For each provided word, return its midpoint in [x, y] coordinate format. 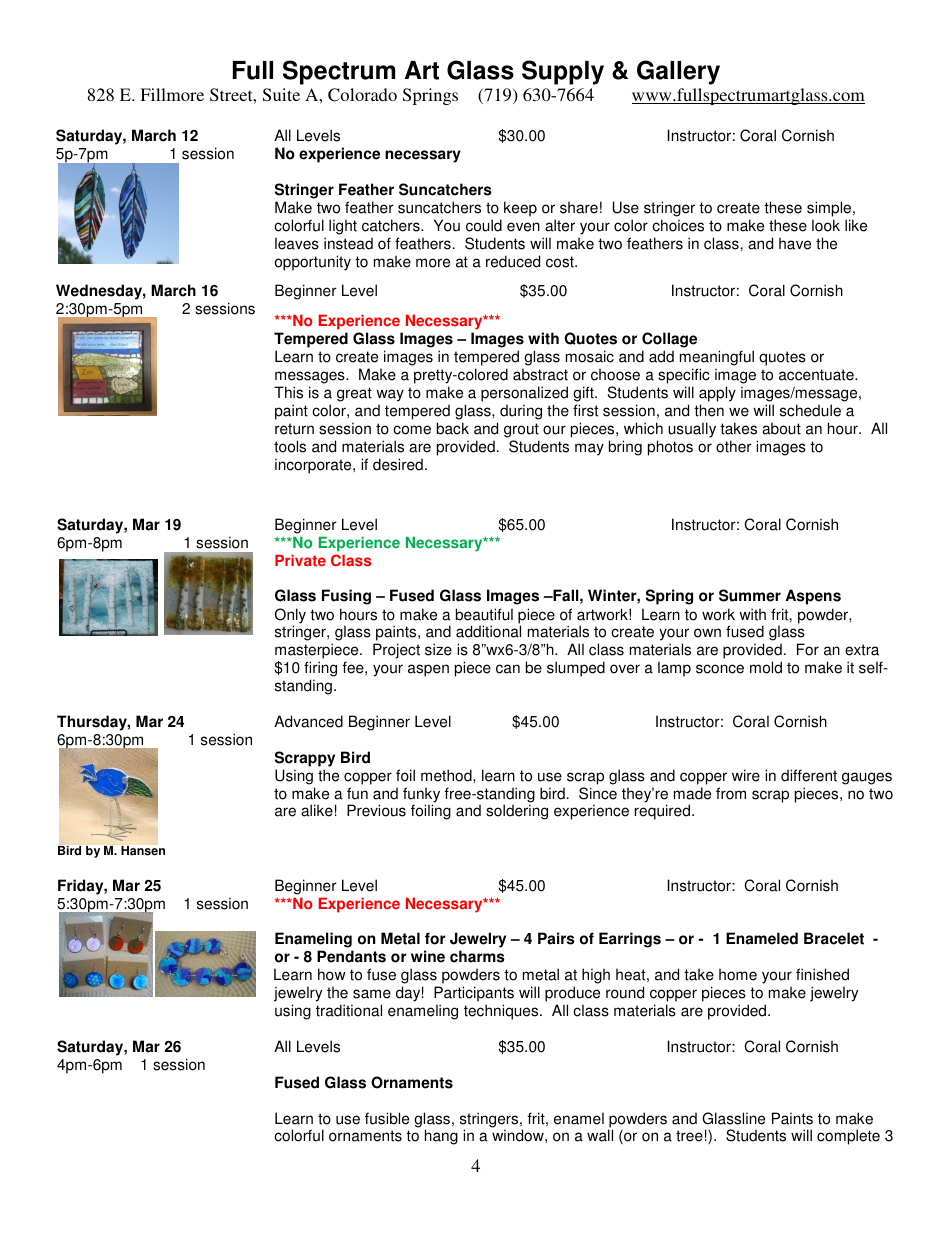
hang [441, 1137]
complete [848, 1137]
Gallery [678, 72]
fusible [387, 1118]
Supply [563, 72]
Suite [281, 95]
